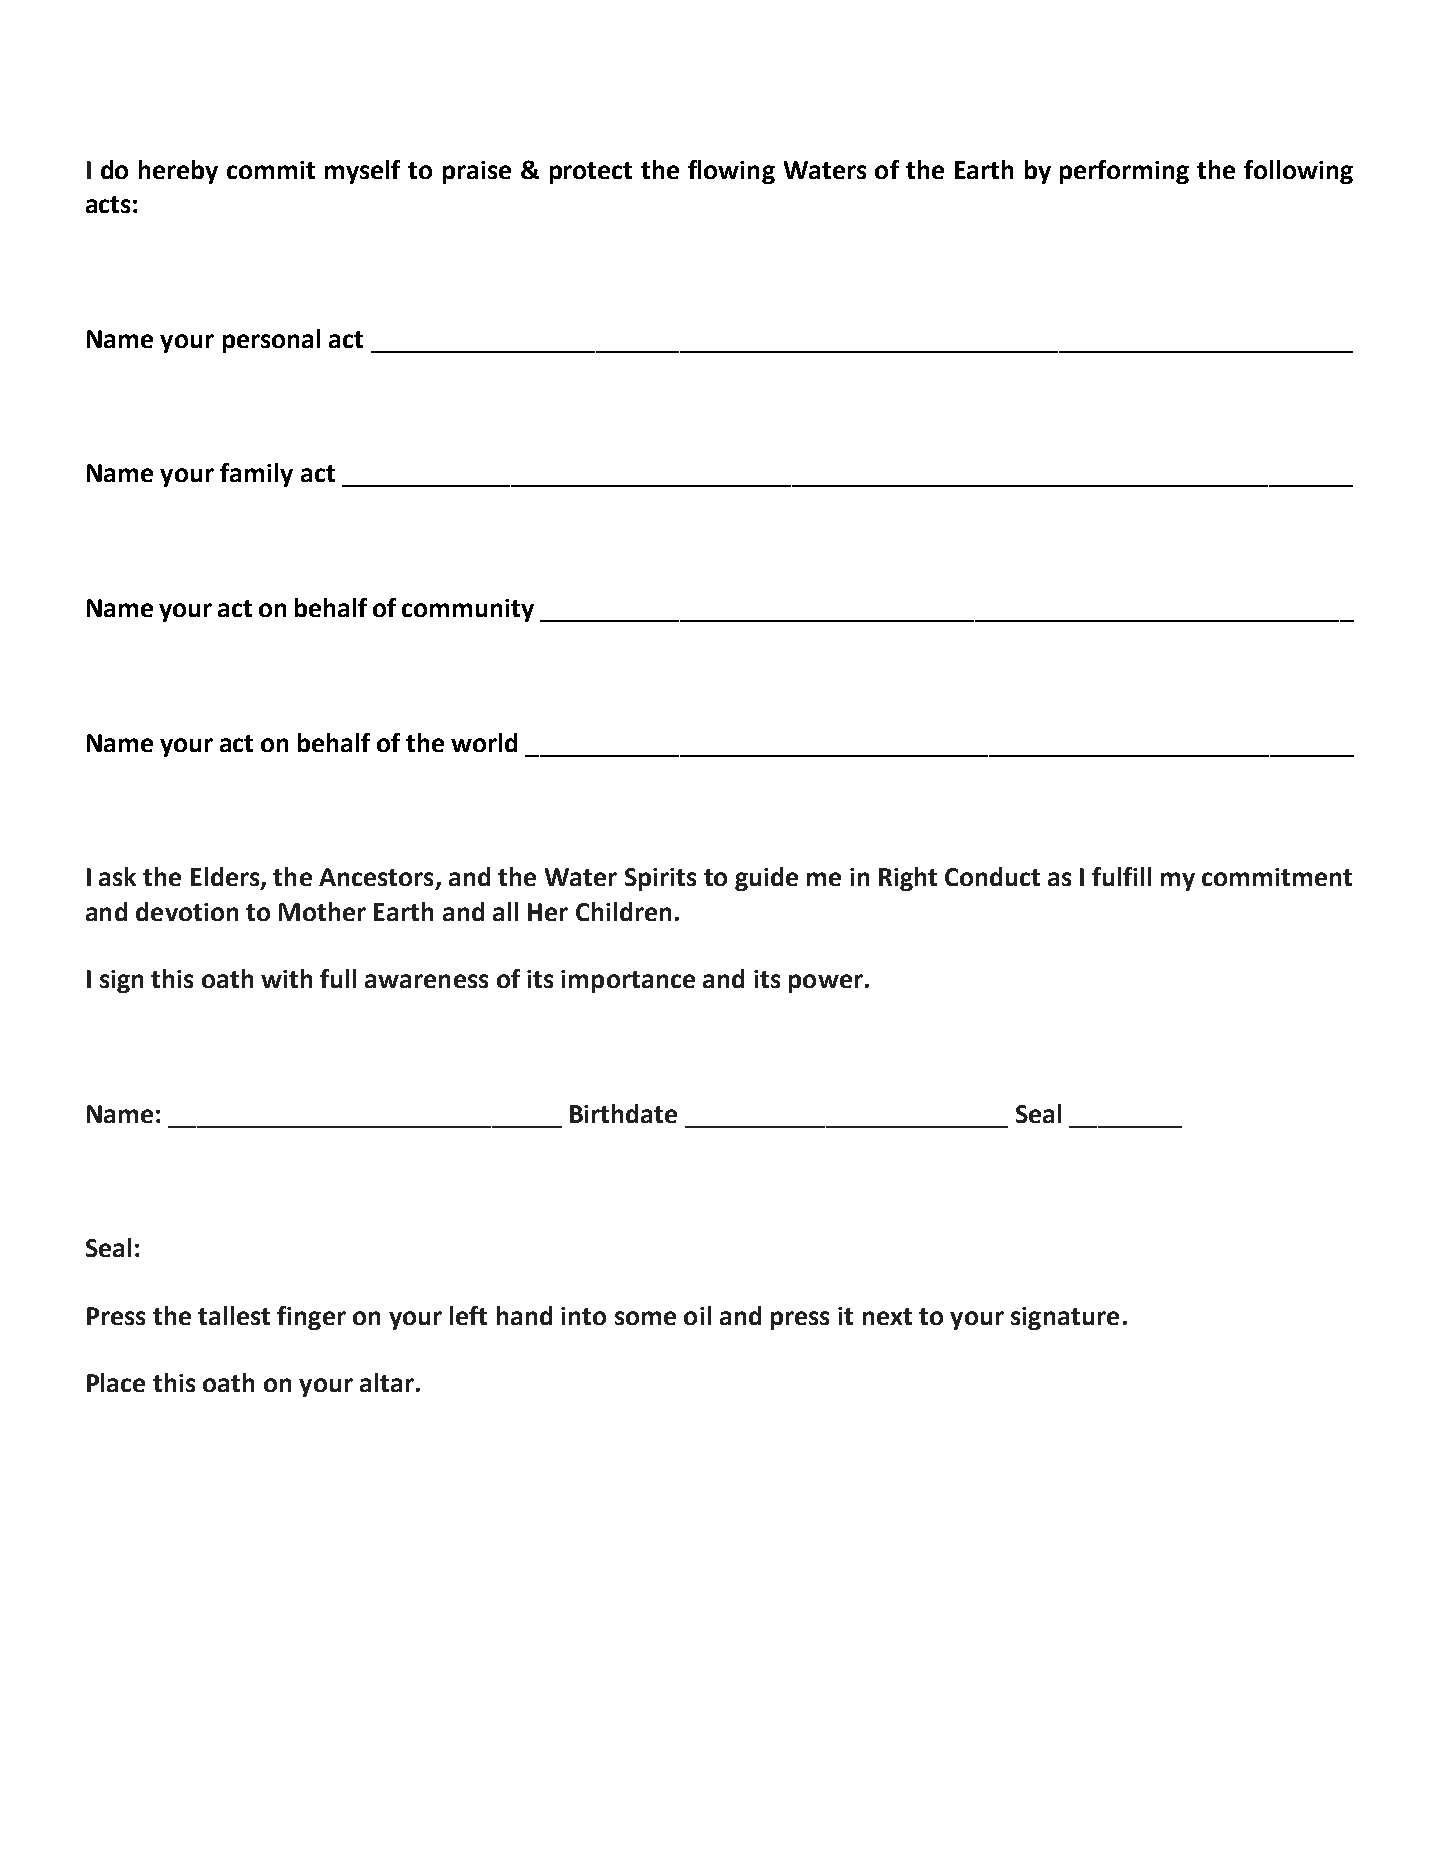 The width and height of the screenshot is (1438, 1861). Describe the element at coordinates (1124, 172) in the screenshot. I see `performing` at that location.
